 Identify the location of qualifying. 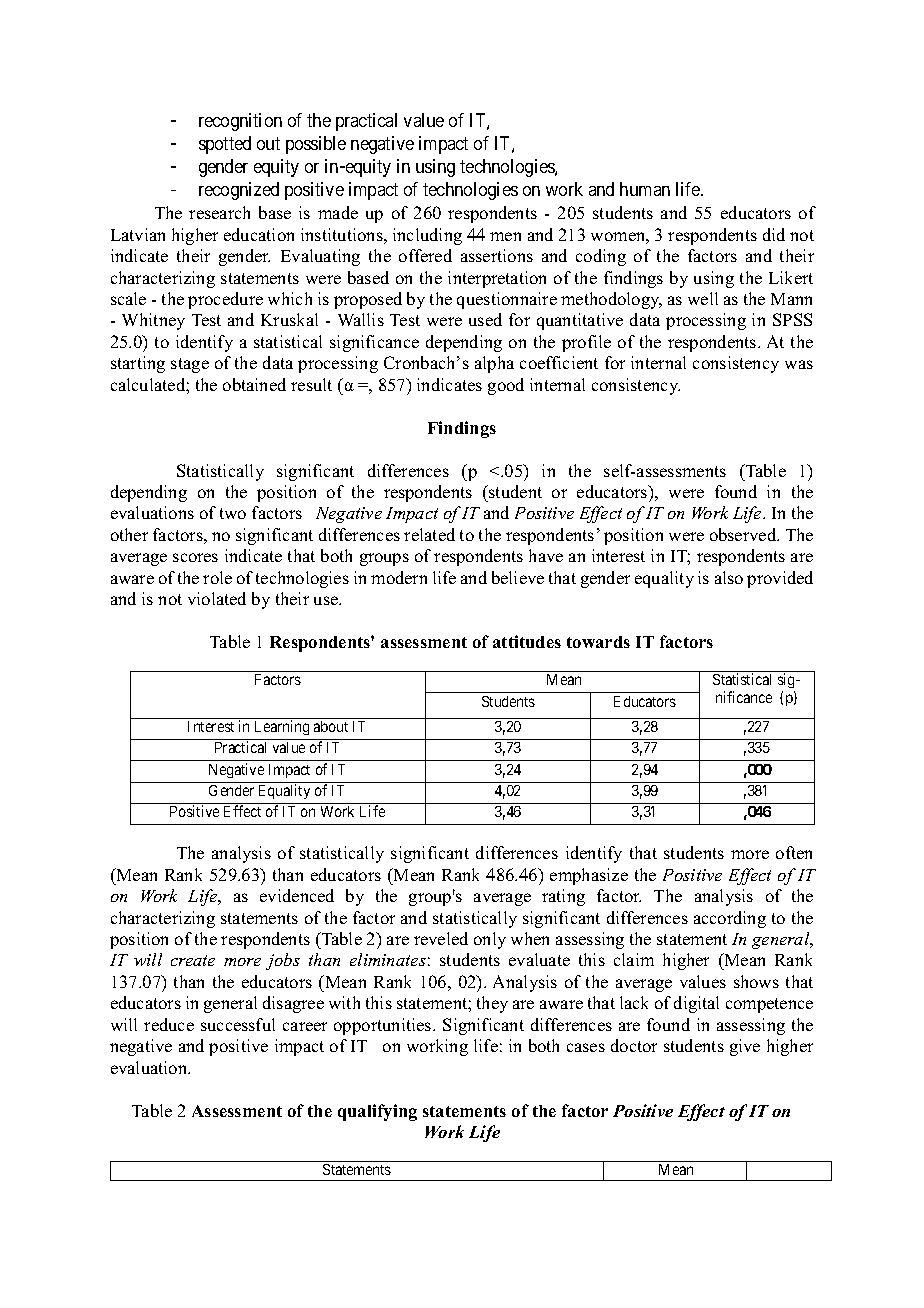
(377, 1112).
